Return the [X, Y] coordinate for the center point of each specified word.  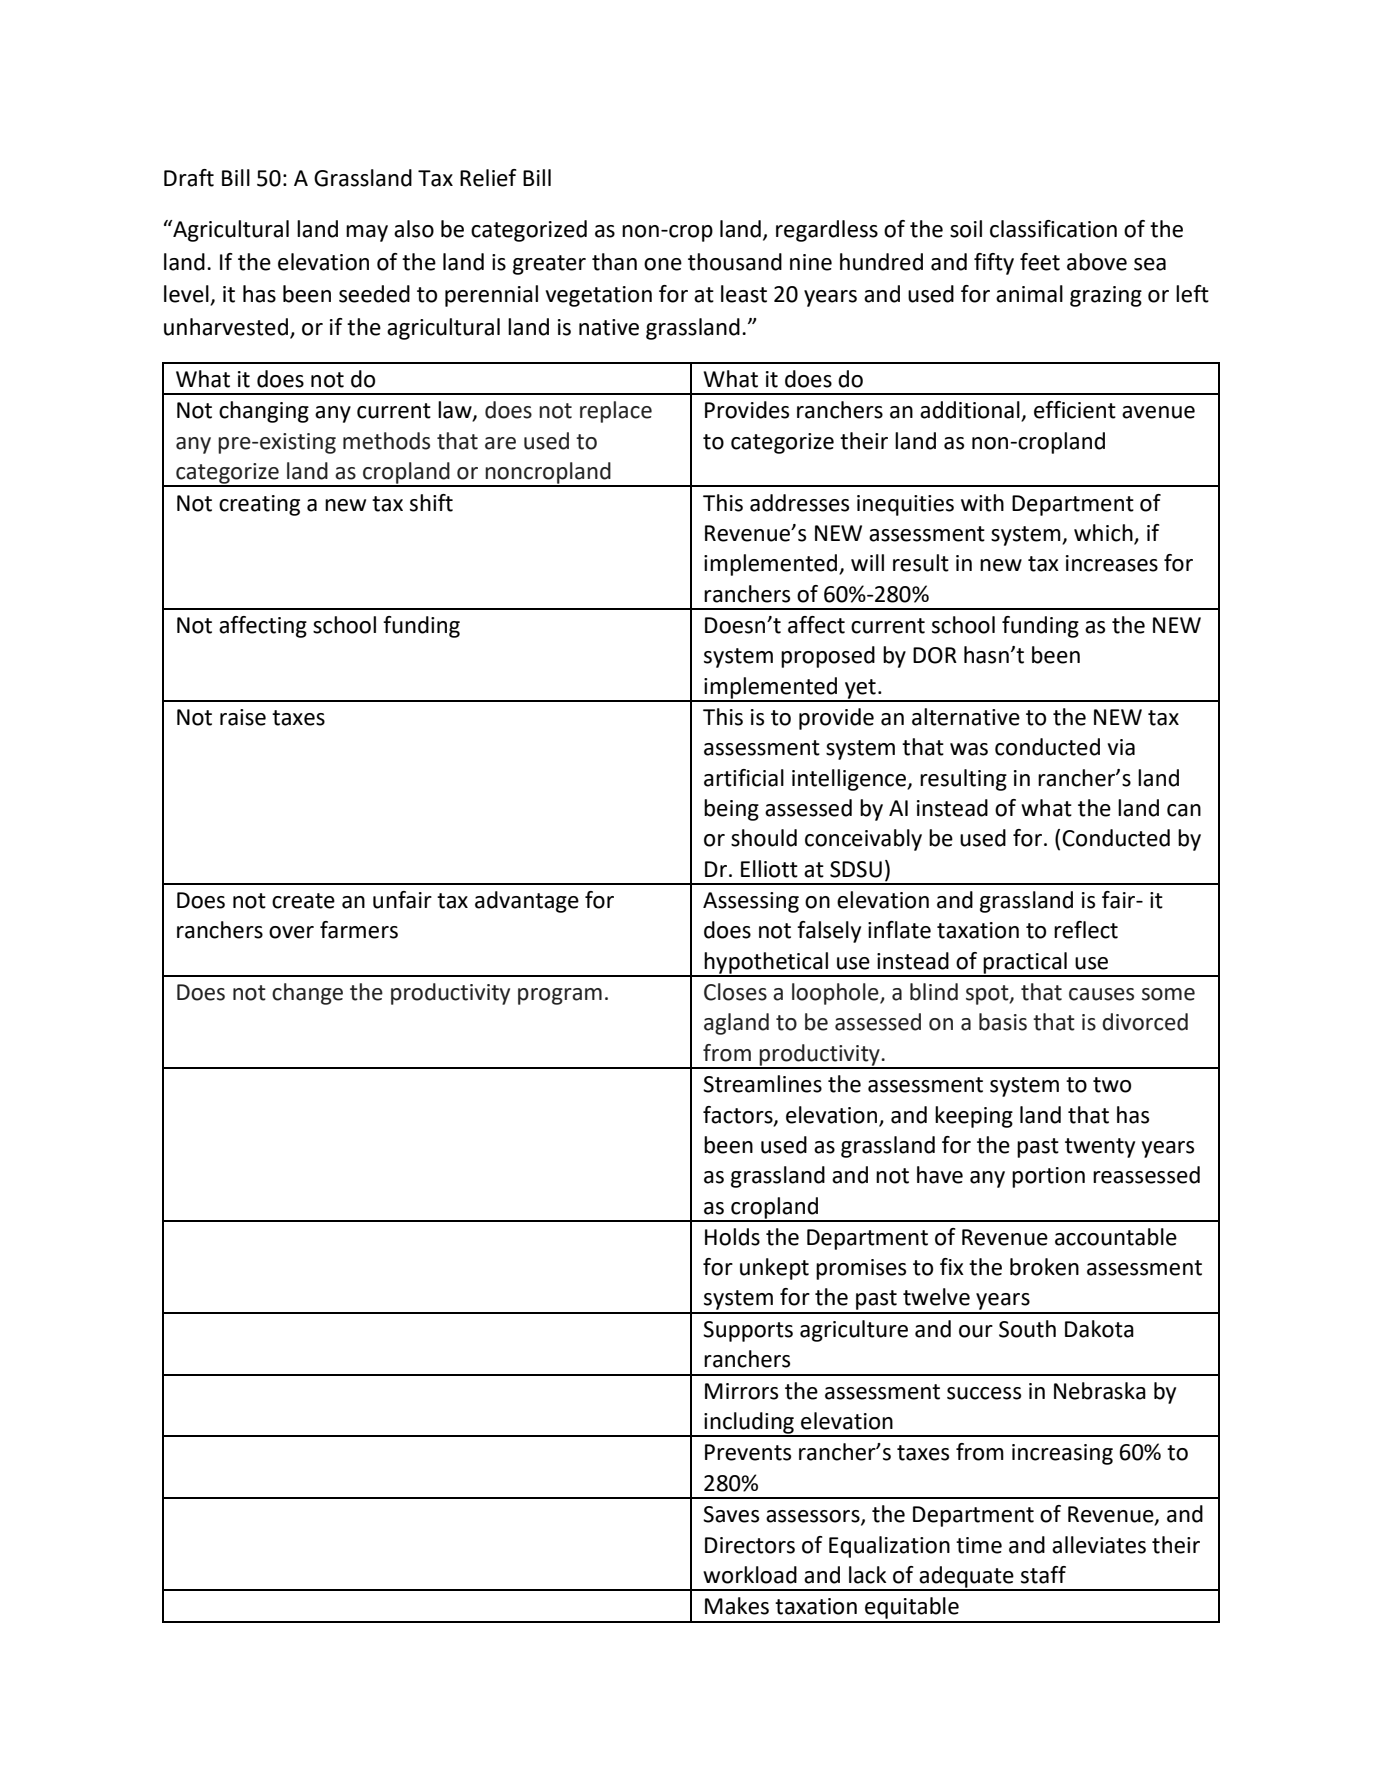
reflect [1086, 930]
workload [750, 1575]
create [303, 901]
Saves [731, 1514]
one [663, 264]
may [367, 233]
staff [1043, 1575]
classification [1053, 229]
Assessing [751, 902]
